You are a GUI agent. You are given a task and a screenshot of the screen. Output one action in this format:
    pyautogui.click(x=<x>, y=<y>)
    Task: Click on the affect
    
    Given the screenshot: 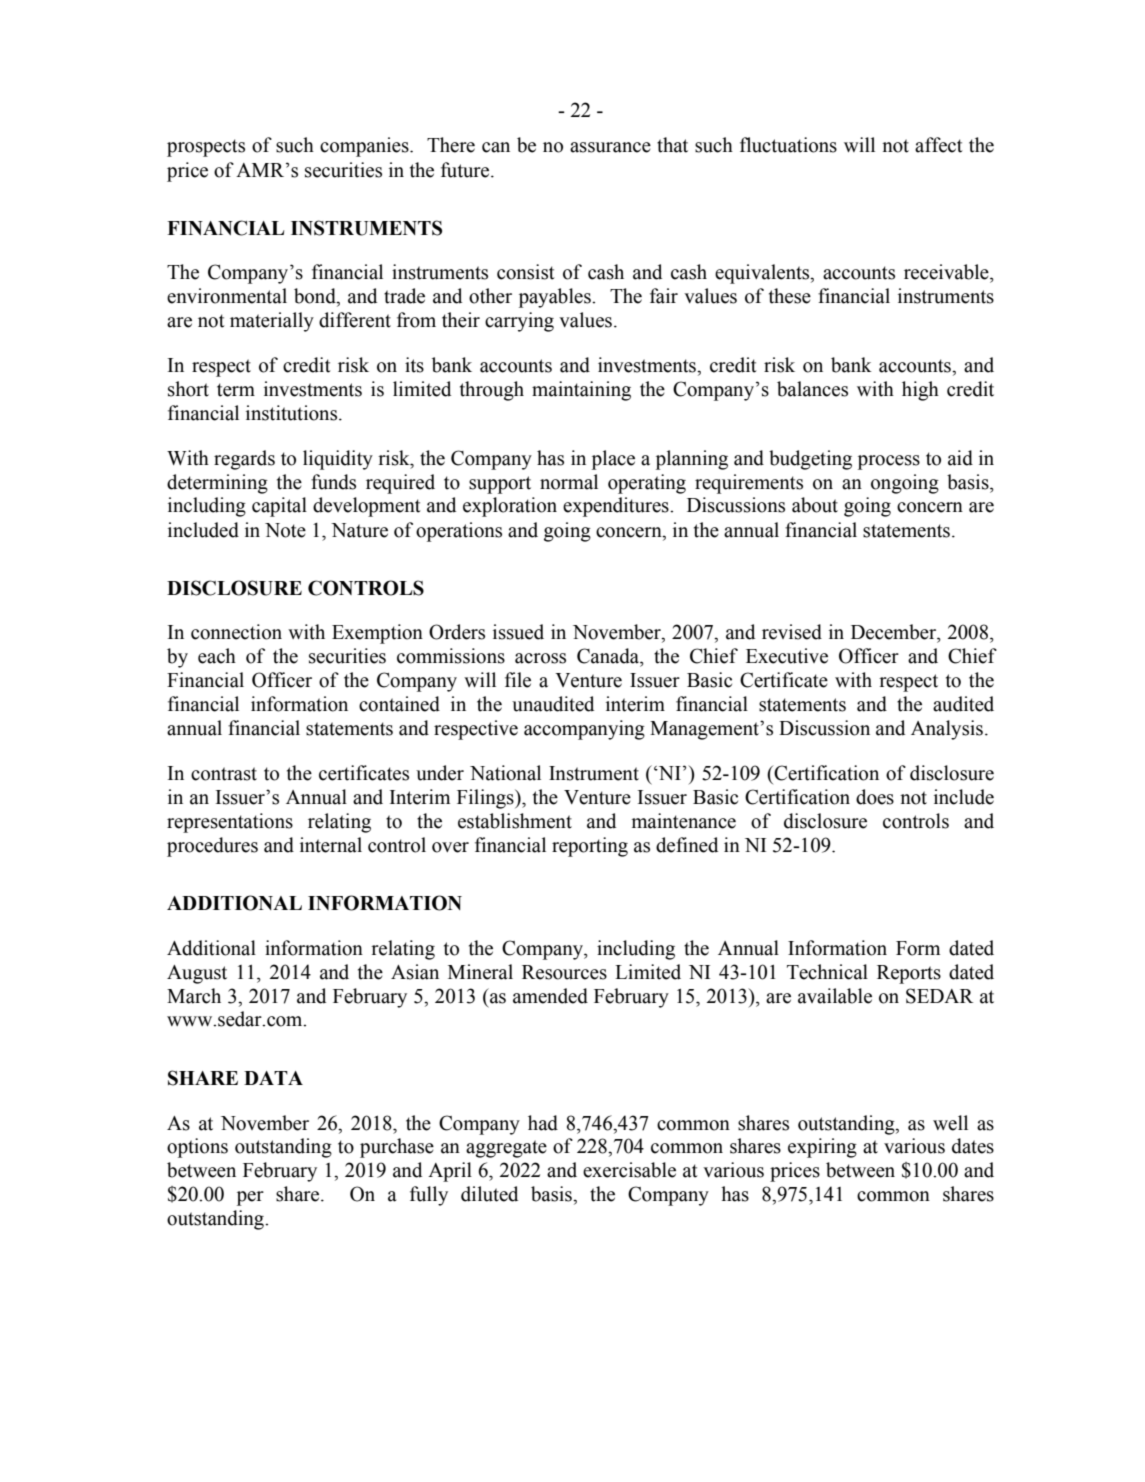 What is the action you would take?
    pyautogui.click(x=939, y=145)
